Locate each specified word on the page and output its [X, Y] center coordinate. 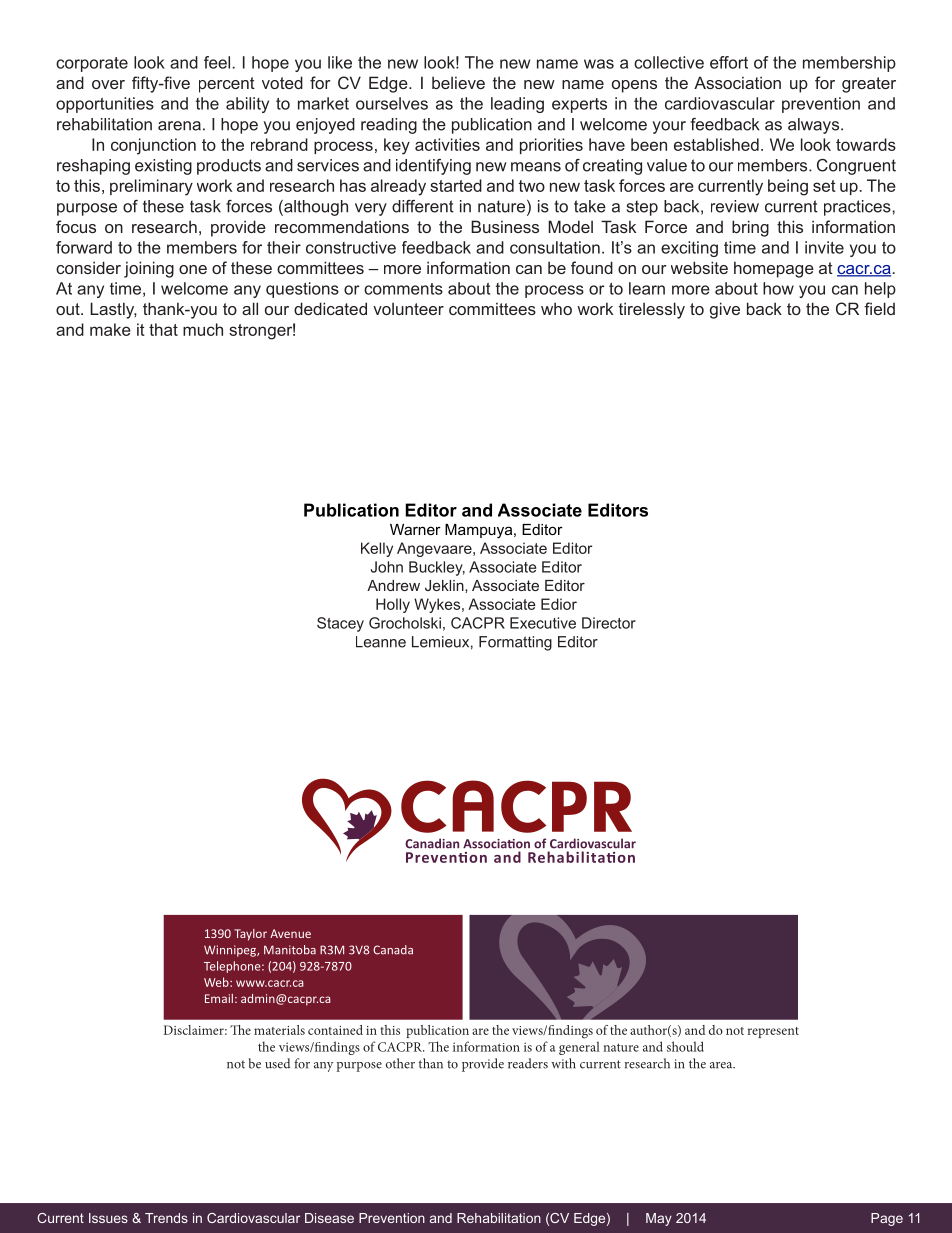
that [163, 329]
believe [458, 82]
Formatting [515, 643]
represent [773, 1032]
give [725, 310]
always [815, 126]
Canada [393, 950]
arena [179, 126]
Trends [166, 1218]
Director [609, 623]
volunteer [408, 308]
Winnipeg [231, 951]
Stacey [340, 624]
